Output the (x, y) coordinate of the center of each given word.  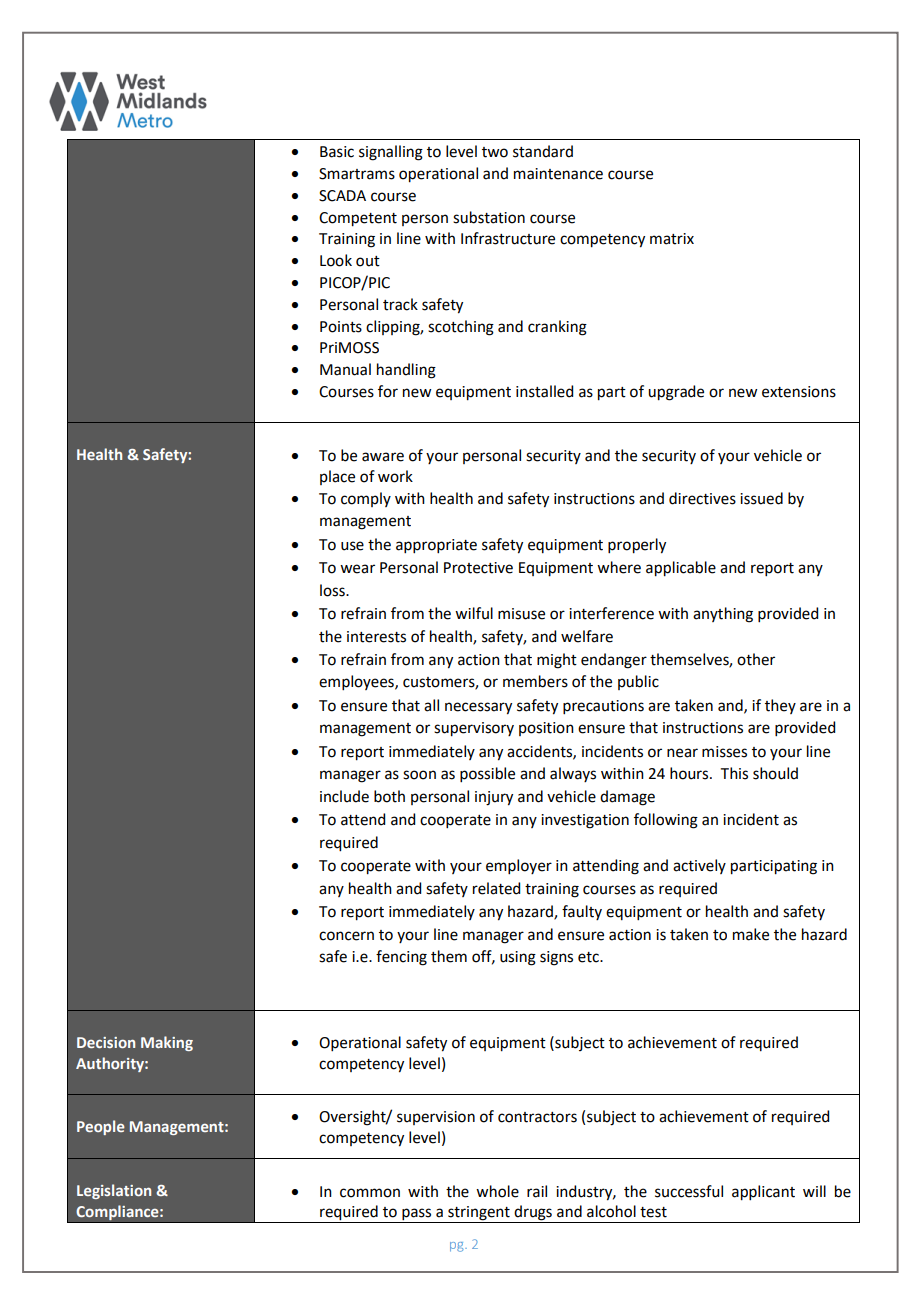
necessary (478, 708)
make (751, 934)
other (756, 659)
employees (357, 682)
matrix (672, 239)
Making (167, 1043)
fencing (401, 958)
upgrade (676, 393)
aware (383, 457)
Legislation (114, 1191)
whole (497, 1191)
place (337, 477)
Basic (337, 152)
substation (489, 217)
